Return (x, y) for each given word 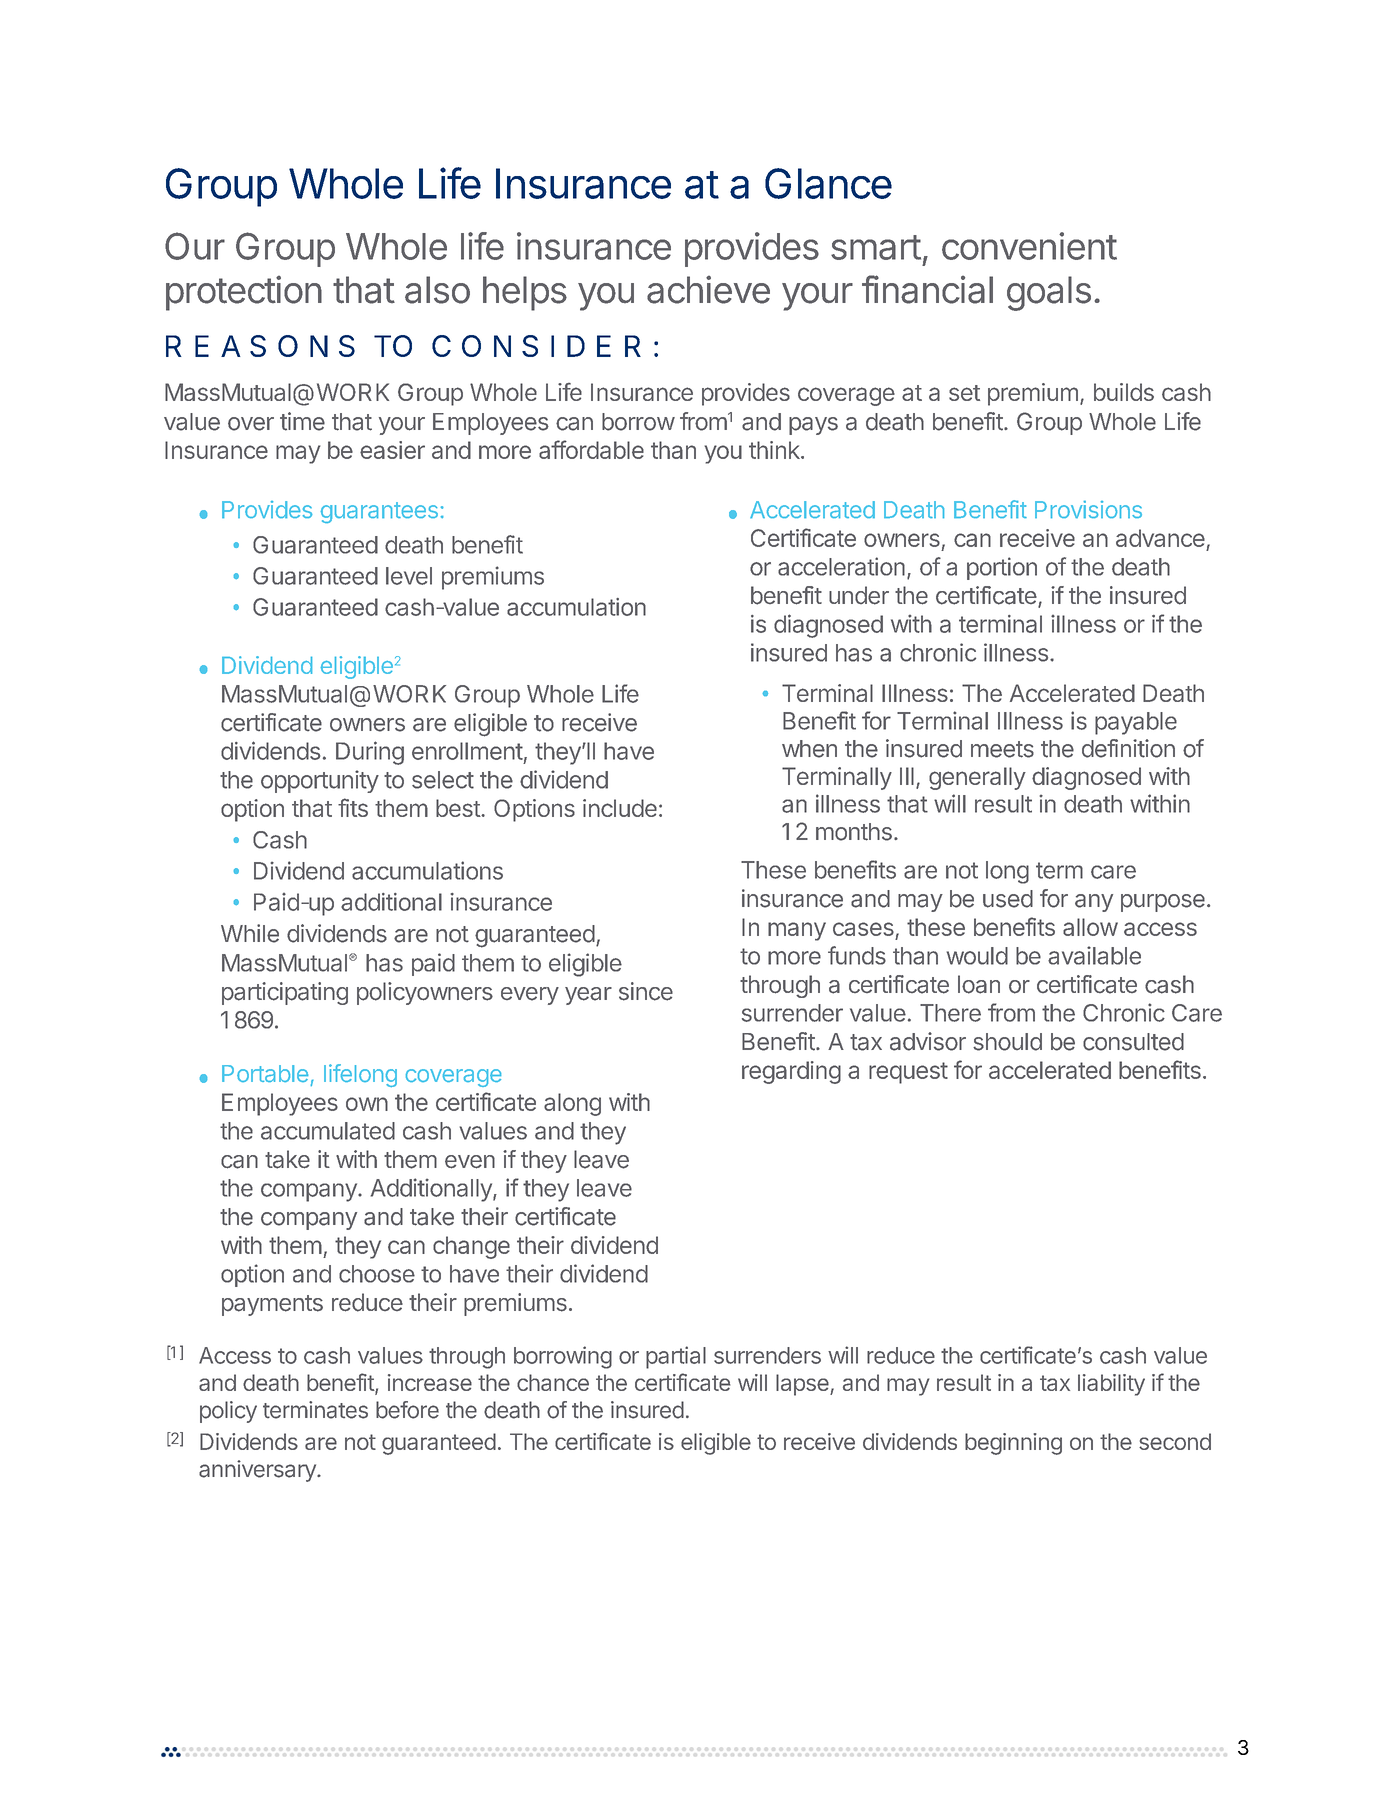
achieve (708, 289)
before (407, 1410)
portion (1002, 568)
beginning (1013, 1444)
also (437, 290)
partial (676, 1357)
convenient (1029, 246)
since (646, 991)
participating (285, 993)
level (409, 576)
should (1007, 1042)
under (859, 595)
